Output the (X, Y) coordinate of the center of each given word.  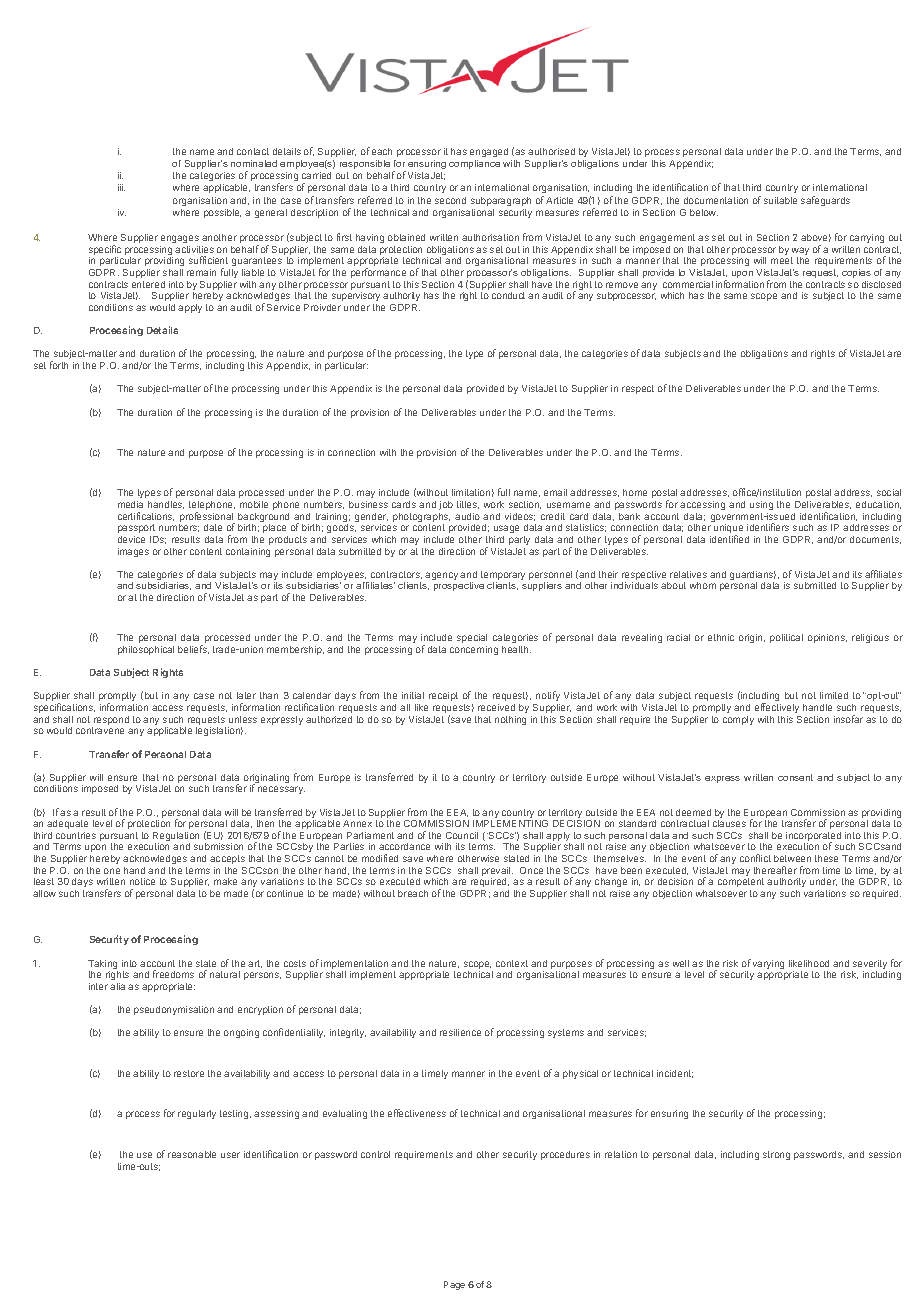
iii (121, 187)
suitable (780, 200)
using (761, 505)
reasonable (192, 1154)
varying (768, 964)
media (130, 504)
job (446, 505)
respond (110, 722)
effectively (777, 708)
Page (454, 1285)
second (450, 200)
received (496, 707)
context (512, 963)
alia (117, 986)
